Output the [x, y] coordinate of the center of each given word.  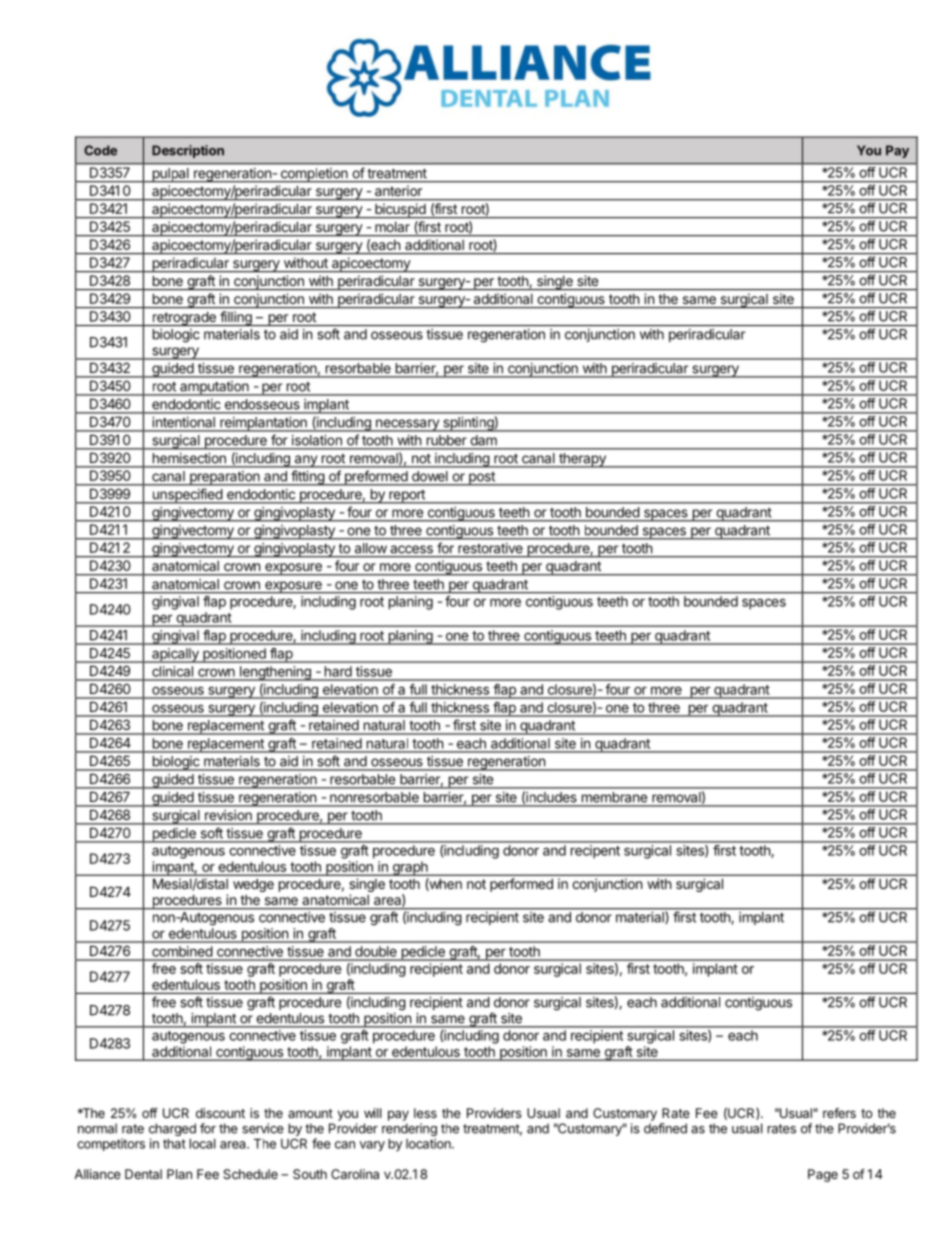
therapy [582, 460]
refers [839, 1113]
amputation [214, 388]
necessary [407, 425]
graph [410, 868]
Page [823, 1175]
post [482, 479]
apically [175, 655]
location [429, 1143]
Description [188, 151]
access [412, 549]
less [425, 1113]
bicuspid [400, 211]
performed [521, 885]
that [174, 1144]
